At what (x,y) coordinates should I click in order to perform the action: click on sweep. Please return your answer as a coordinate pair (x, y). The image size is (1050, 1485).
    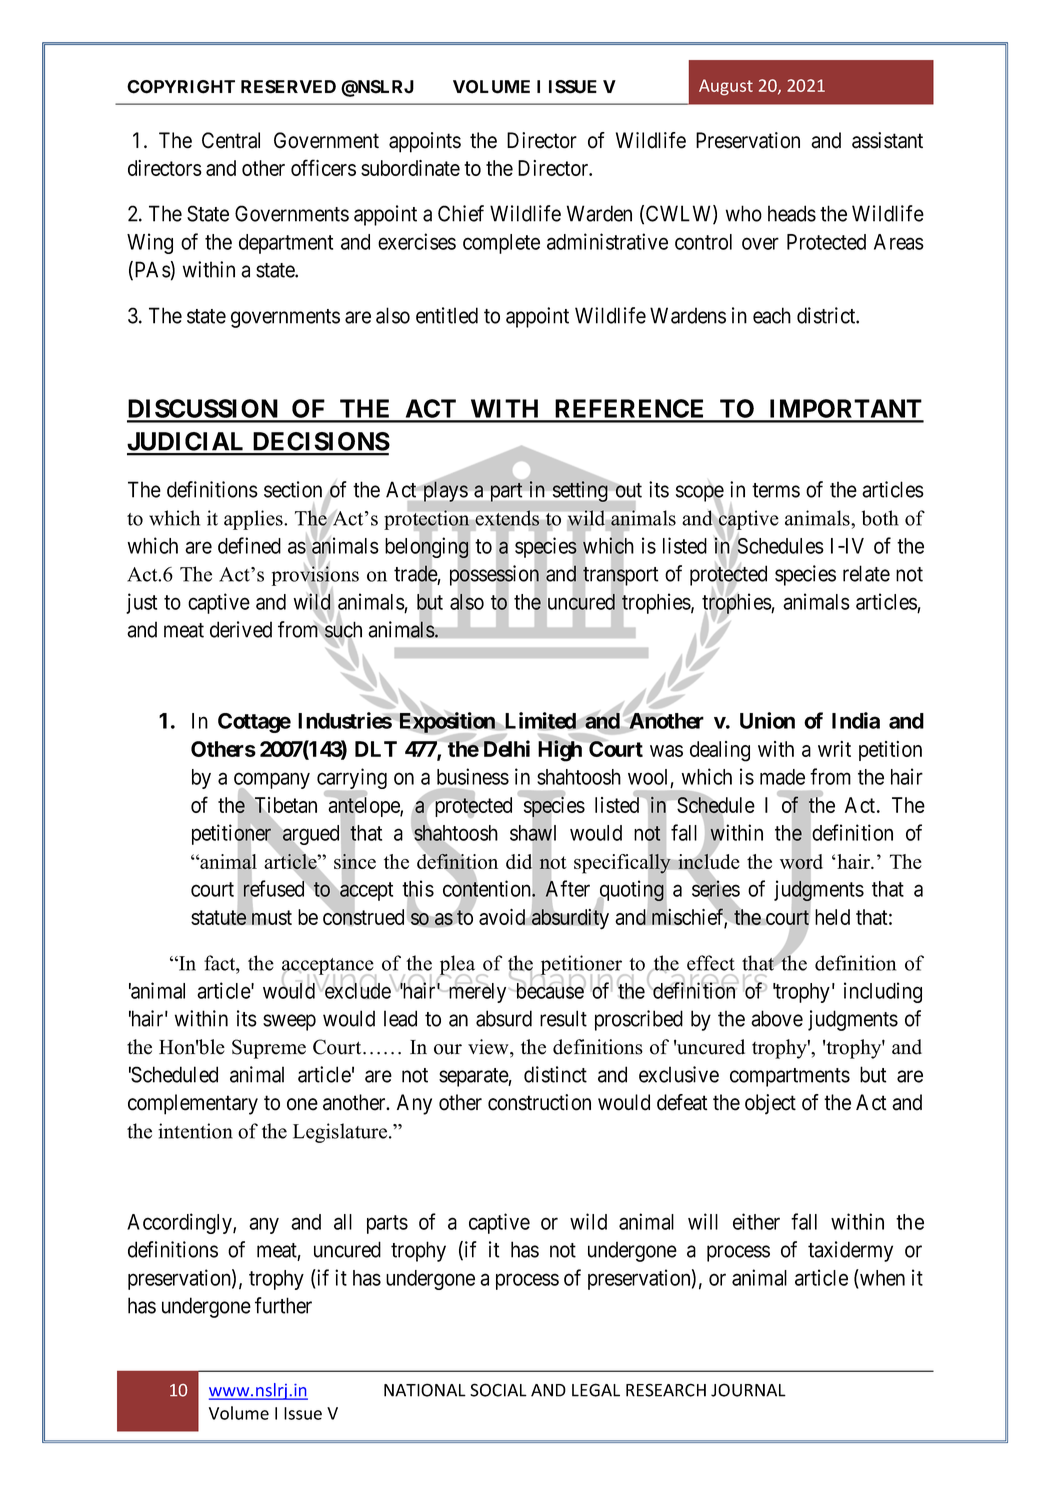
    Looking at the image, I should click on (289, 1022).
